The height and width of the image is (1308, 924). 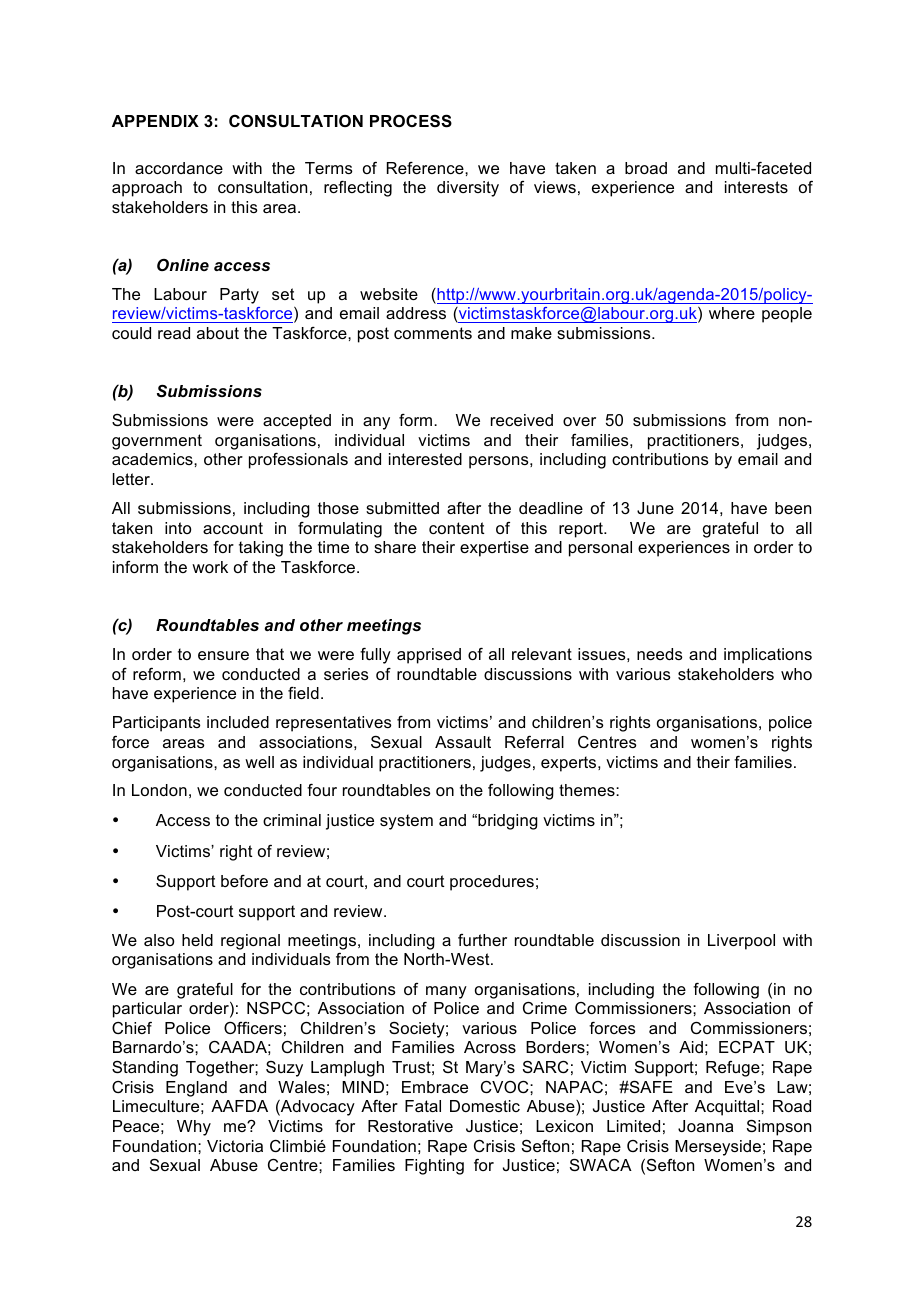 What do you see at coordinates (223, 655) in the image?
I see `ensure` at bounding box center [223, 655].
